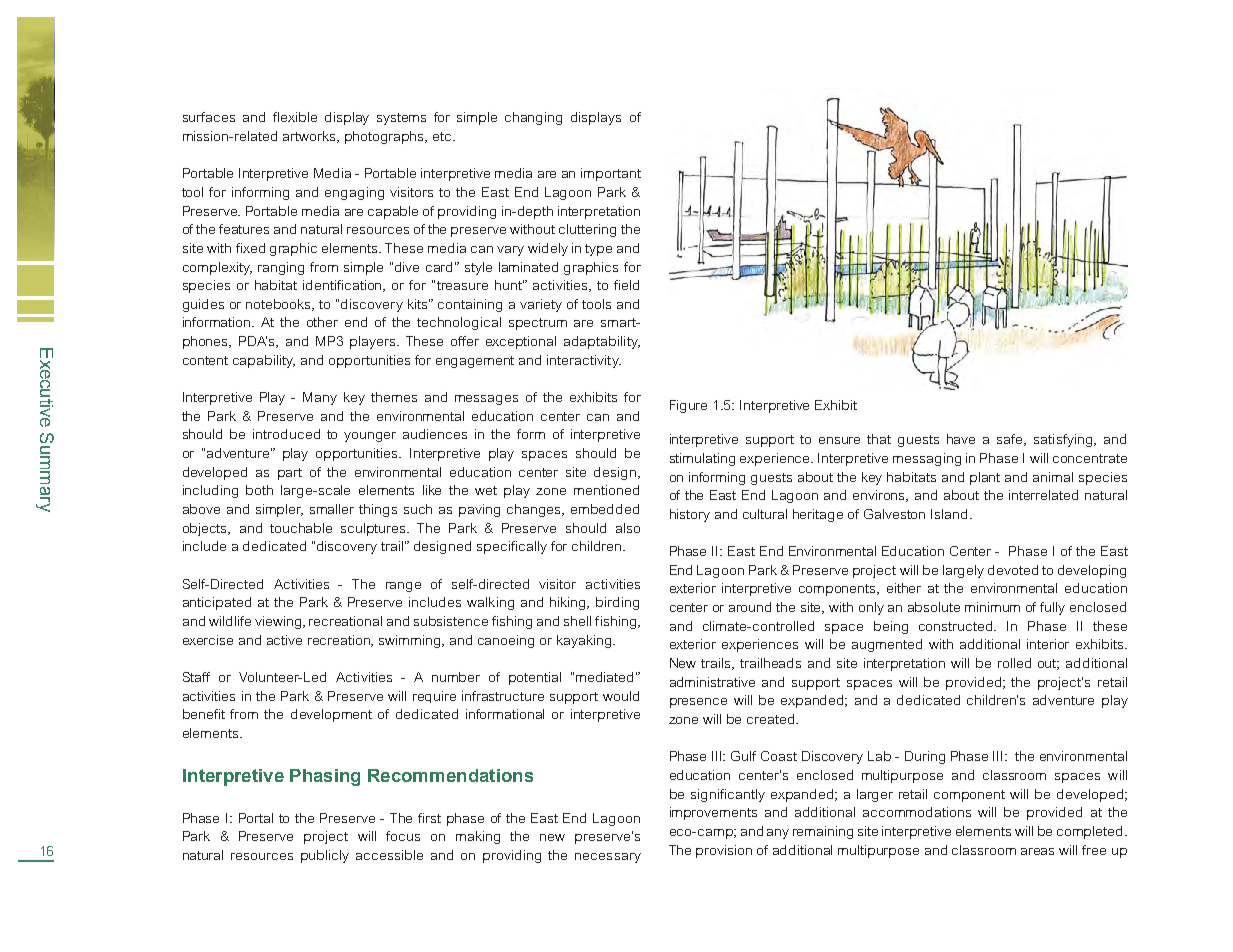  Describe the element at coordinates (611, 174) in the document. I see `important` at that location.
